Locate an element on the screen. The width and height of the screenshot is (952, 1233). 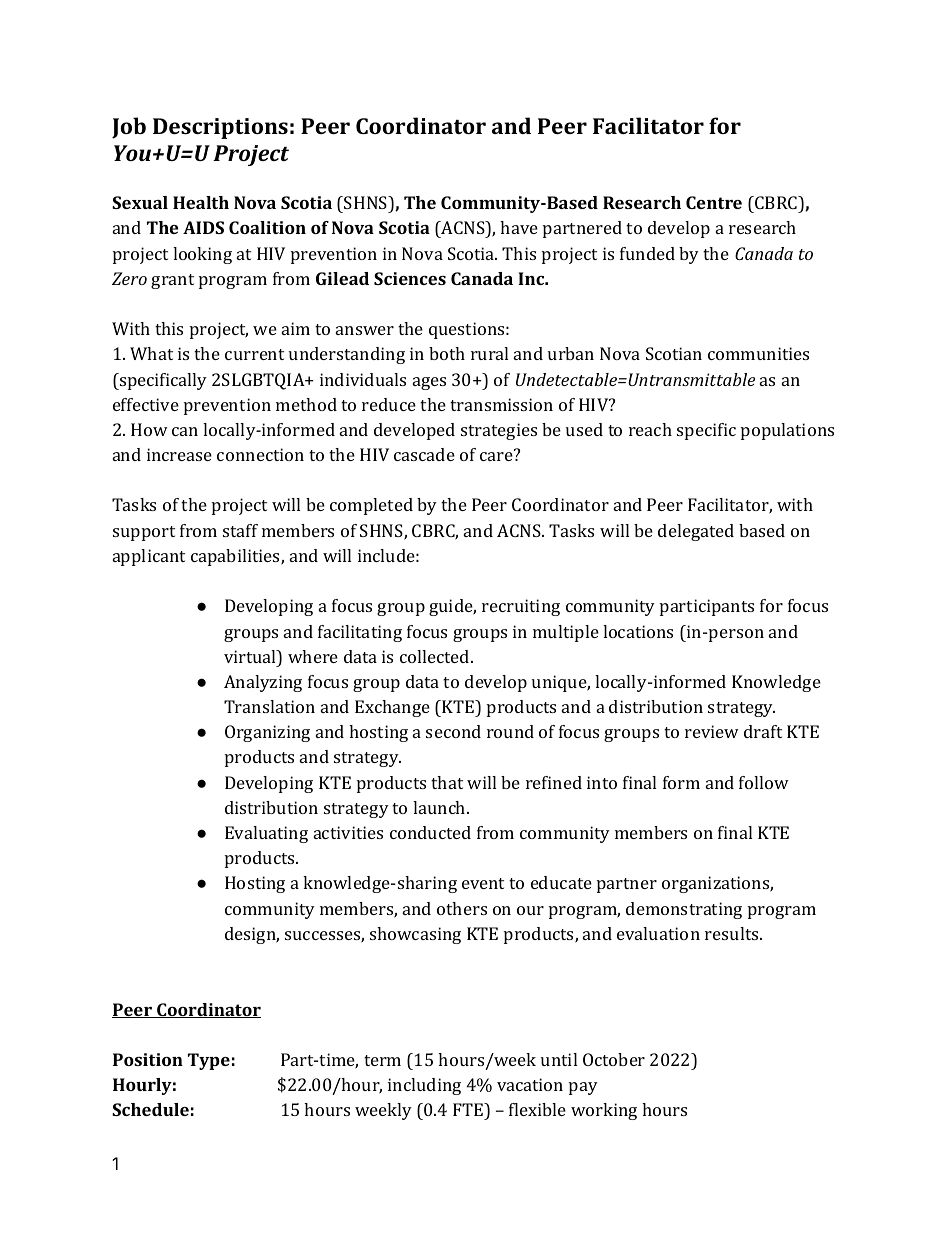
that is located at coordinates (447, 782).
